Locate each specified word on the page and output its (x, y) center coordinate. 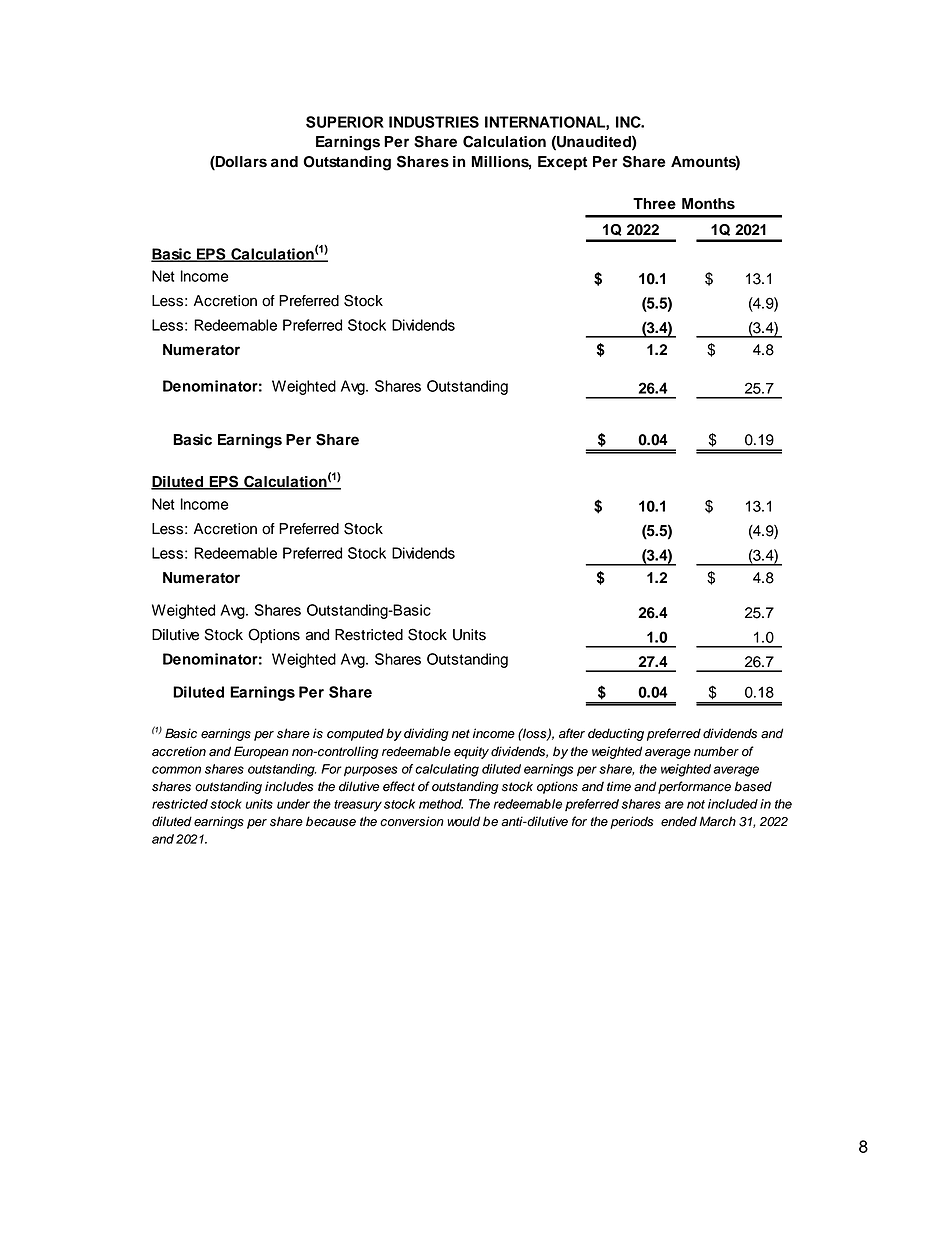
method (441, 804)
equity (471, 752)
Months (708, 204)
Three (654, 204)
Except (562, 163)
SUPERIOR (345, 122)
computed (355, 734)
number (716, 751)
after (572, 733)
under (293, 804)
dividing (426, 734)
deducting (616, 734)
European (261, 752)
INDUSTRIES (434, 122)
